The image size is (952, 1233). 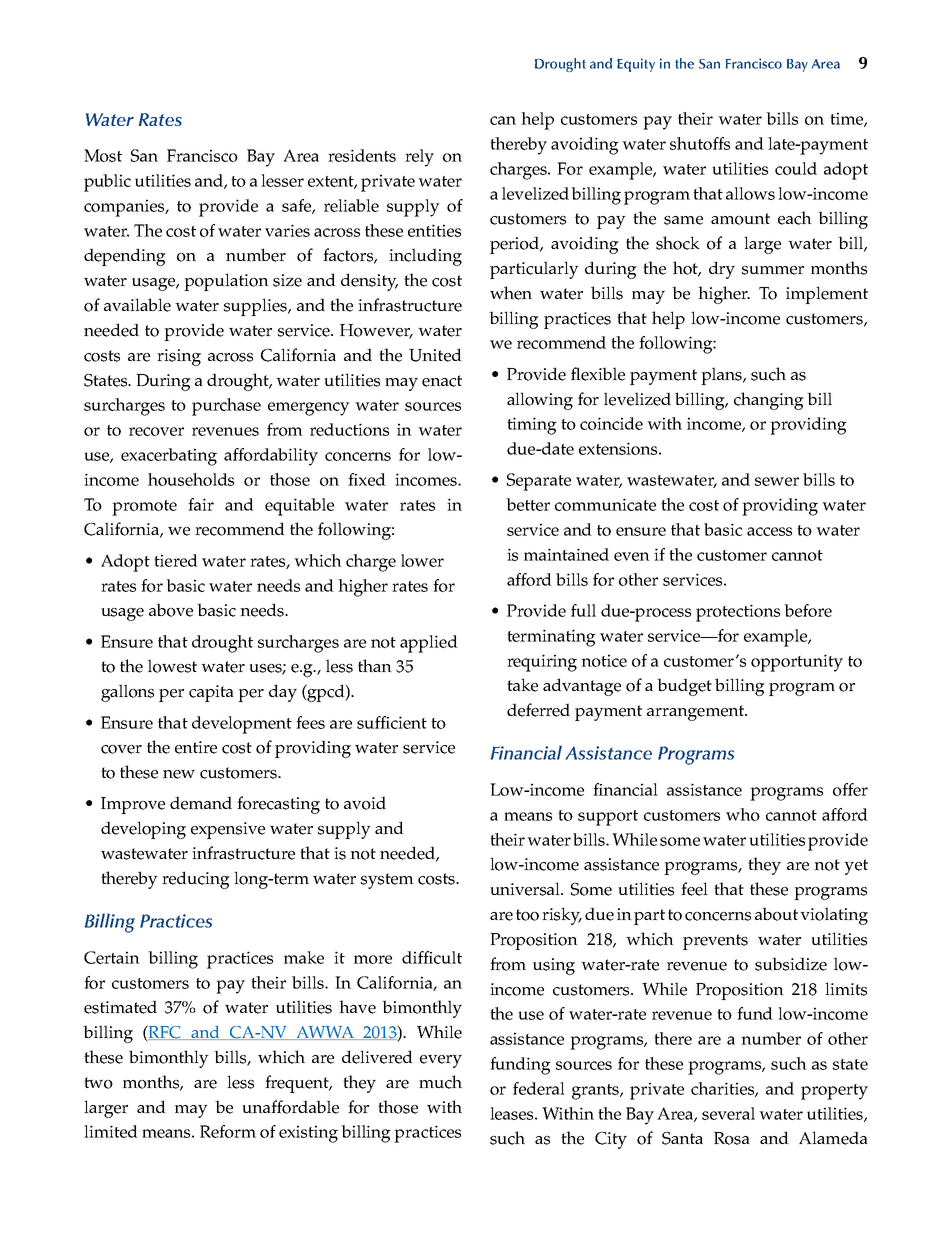 What do you see at coordinates (743, 814) in the document?
I see `who` at bounding box center [743, 814].
